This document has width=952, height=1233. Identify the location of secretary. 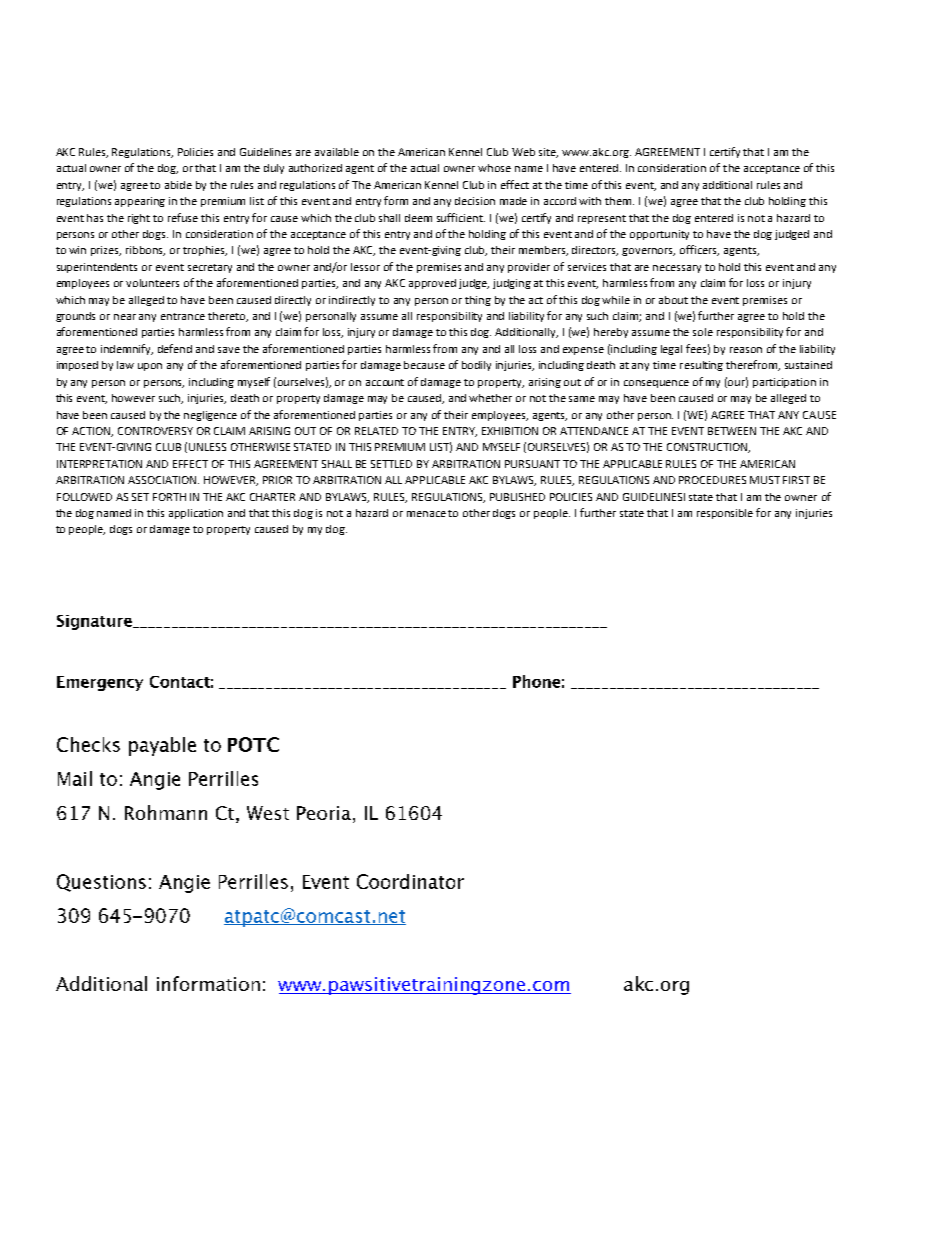
(210, 268).
